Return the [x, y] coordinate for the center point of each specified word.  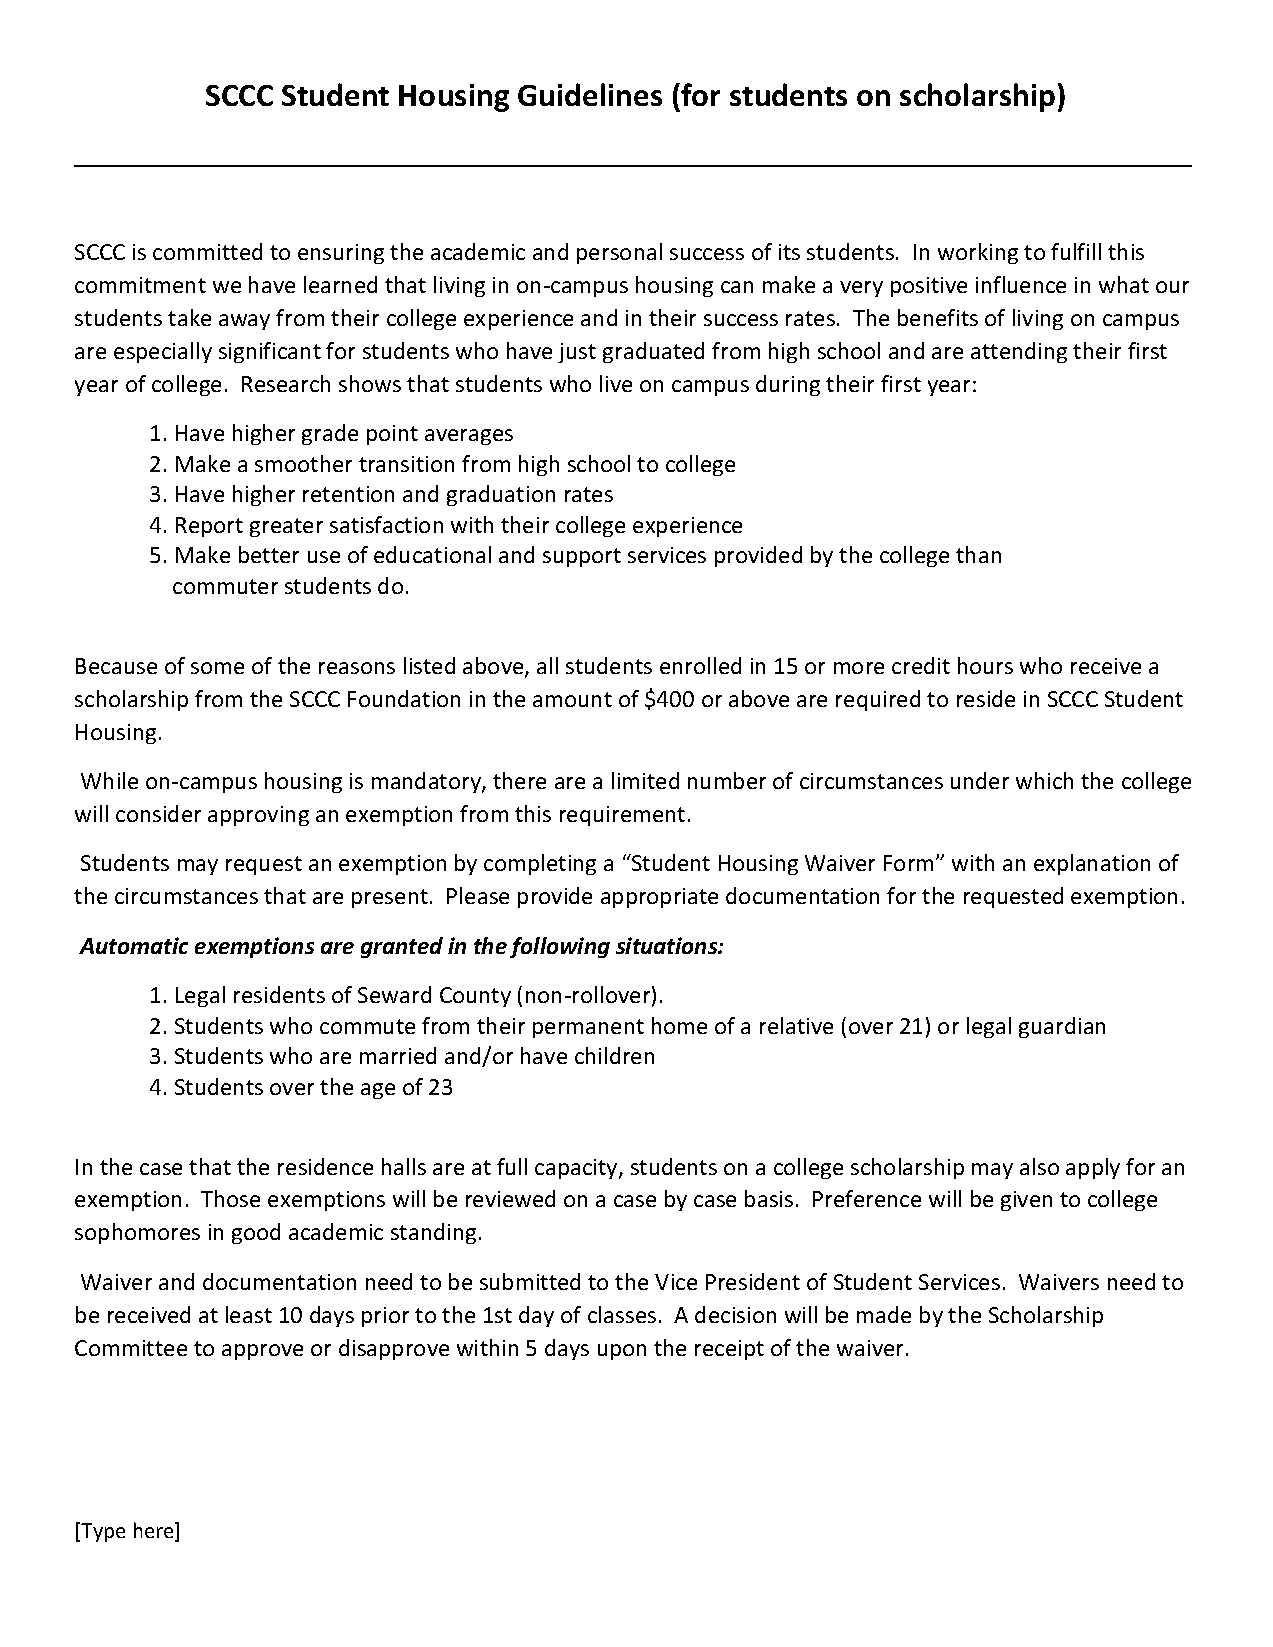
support [582, 557]
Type [103, 1532]
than [978, 554]
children [614, 1055]
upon [622, 1352]
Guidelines [590, 94]
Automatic [133, 945]
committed [207, 251]
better [269, 554]
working [978, 253]
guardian [1062, 1027]
